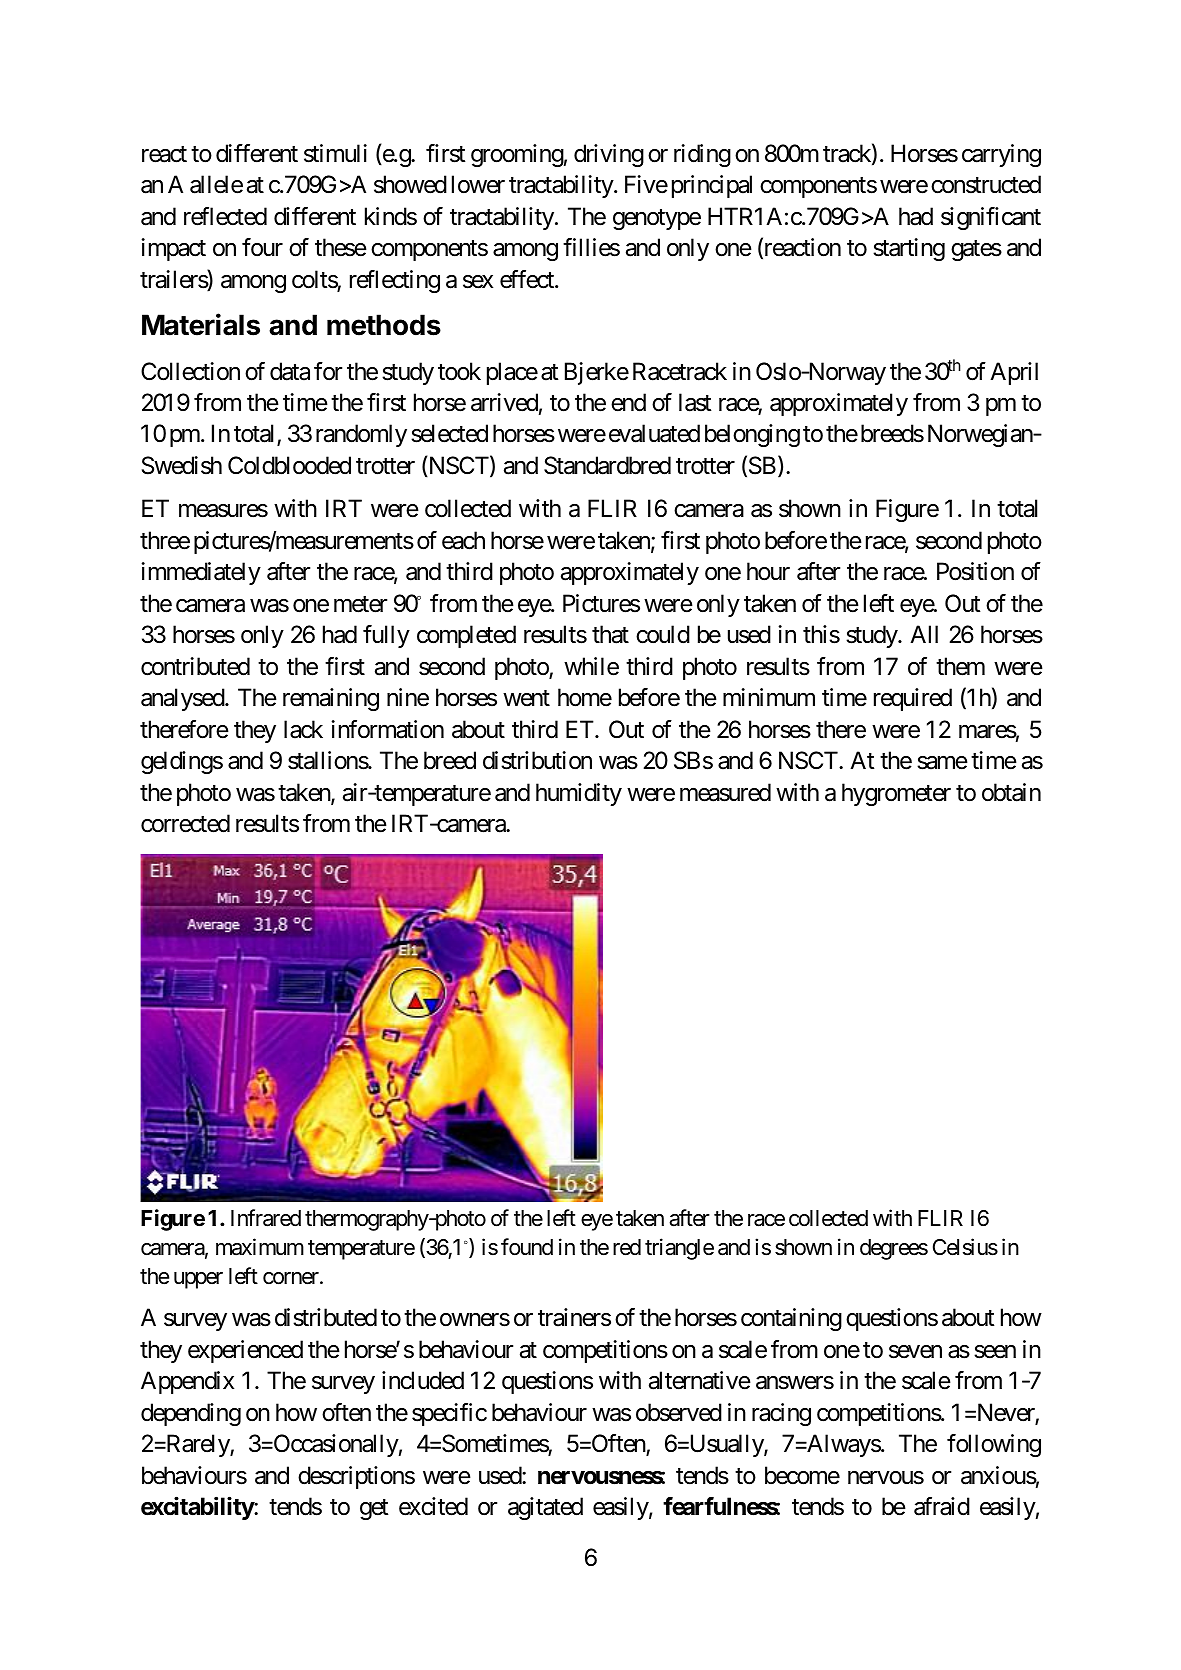 The image size is (1181, 1670). What do you see at coordinates (909, 249) in the screenshot?
I see `starting` at bounding box center [909, 249].
